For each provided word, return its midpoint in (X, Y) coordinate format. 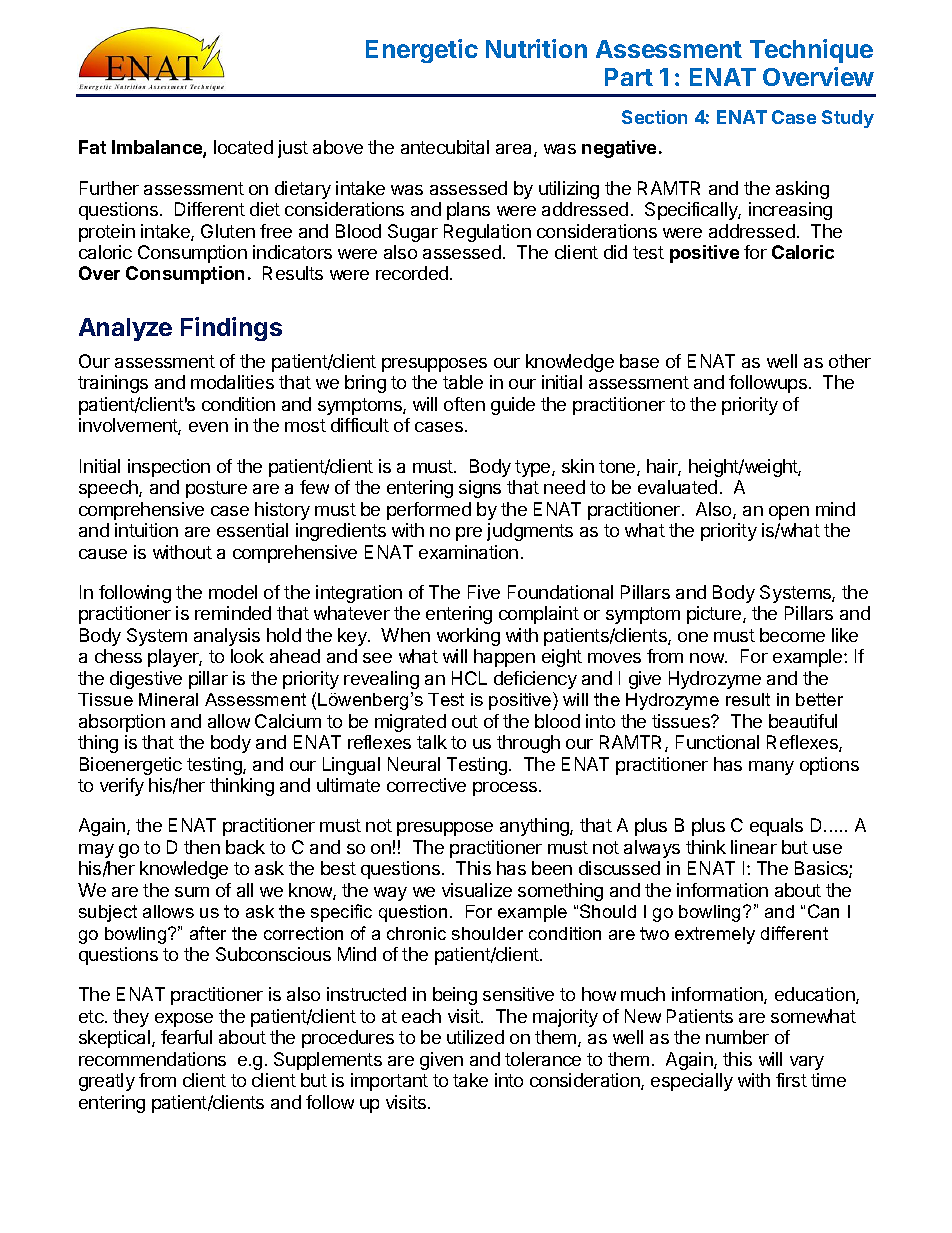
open (789, 513)
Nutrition (536, 48)
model (233, 592)
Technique (811, 51)
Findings (231, 329)
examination (468, 552)
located (243, 147)
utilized (475, 1037)
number (737, 1037)
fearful (186, 1037)
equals (776, 827)
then (202, 847)
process (506, 789)
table (463, 382)
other (850, 361)
